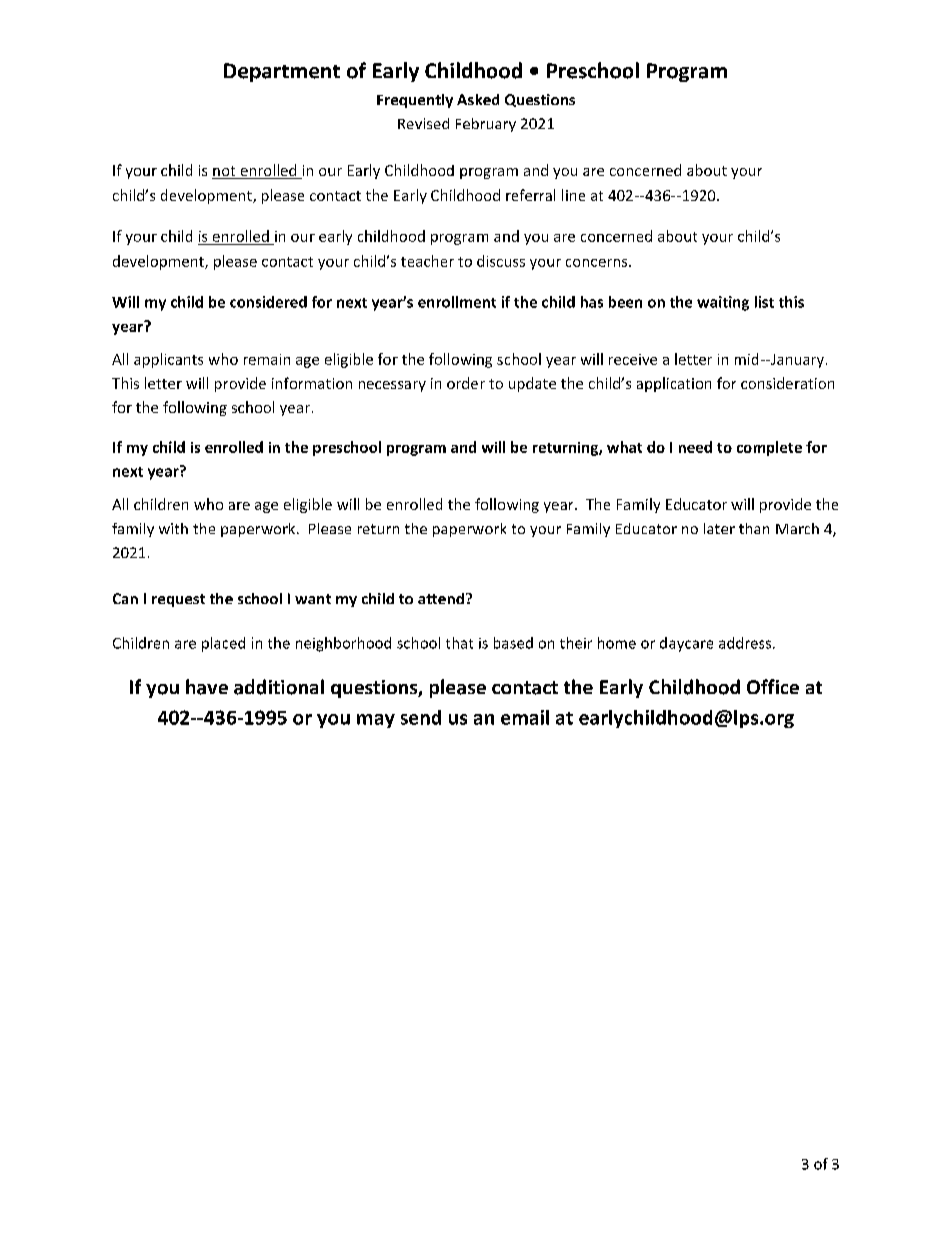 Image resolution: width=952 pixels, height=1233 pixels. I want to click on Office, so click(773, 686).
